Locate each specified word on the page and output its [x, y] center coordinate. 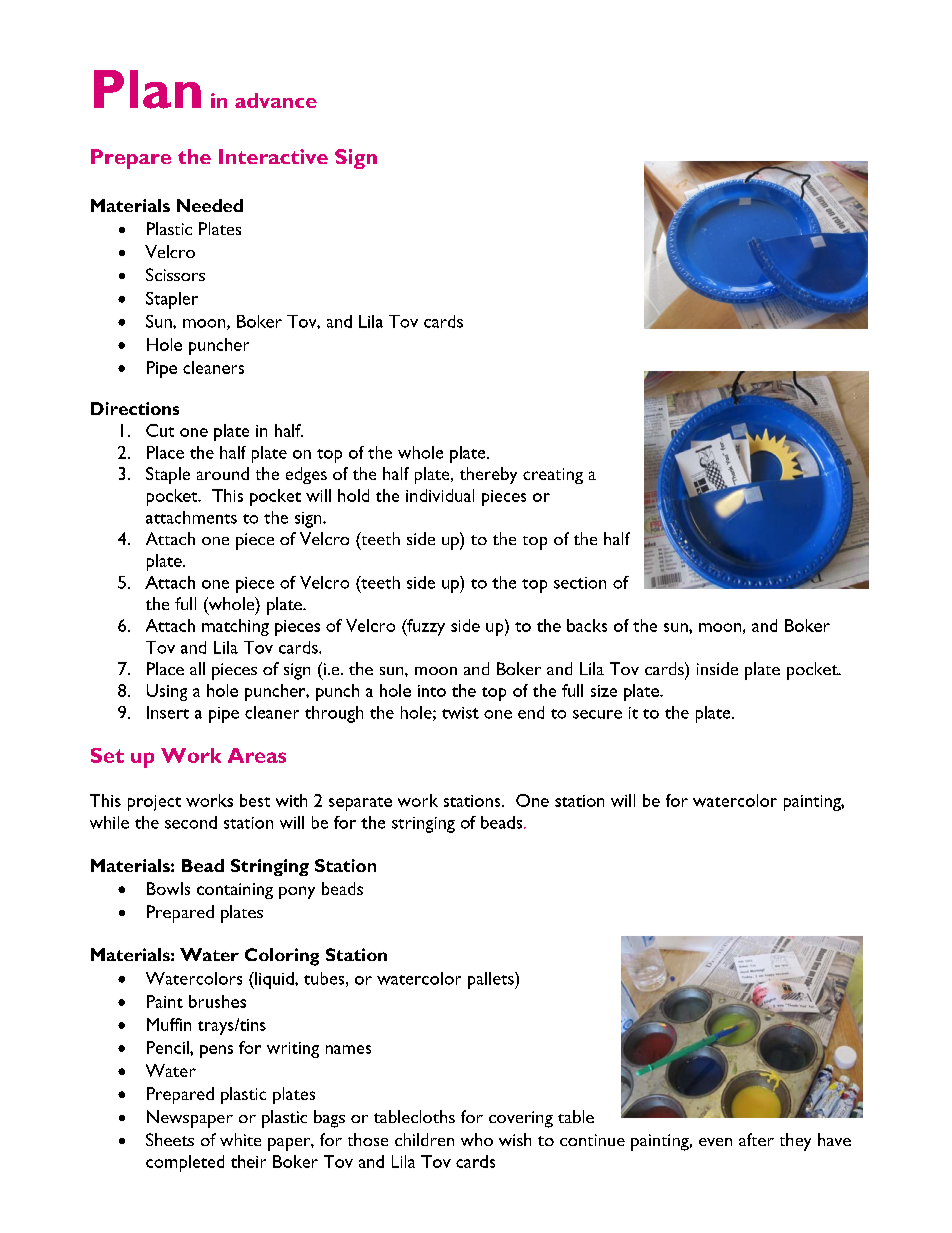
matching [235, 627]
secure [597, 714]
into [432, 691]
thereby [488, 475]
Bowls [168, 888]
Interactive [273, 156]
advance [276, 100]
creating [553, 476]
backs [587, 625]
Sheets [170, 1139]
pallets [492, 980]
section [580, 583]
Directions [135, 408]
